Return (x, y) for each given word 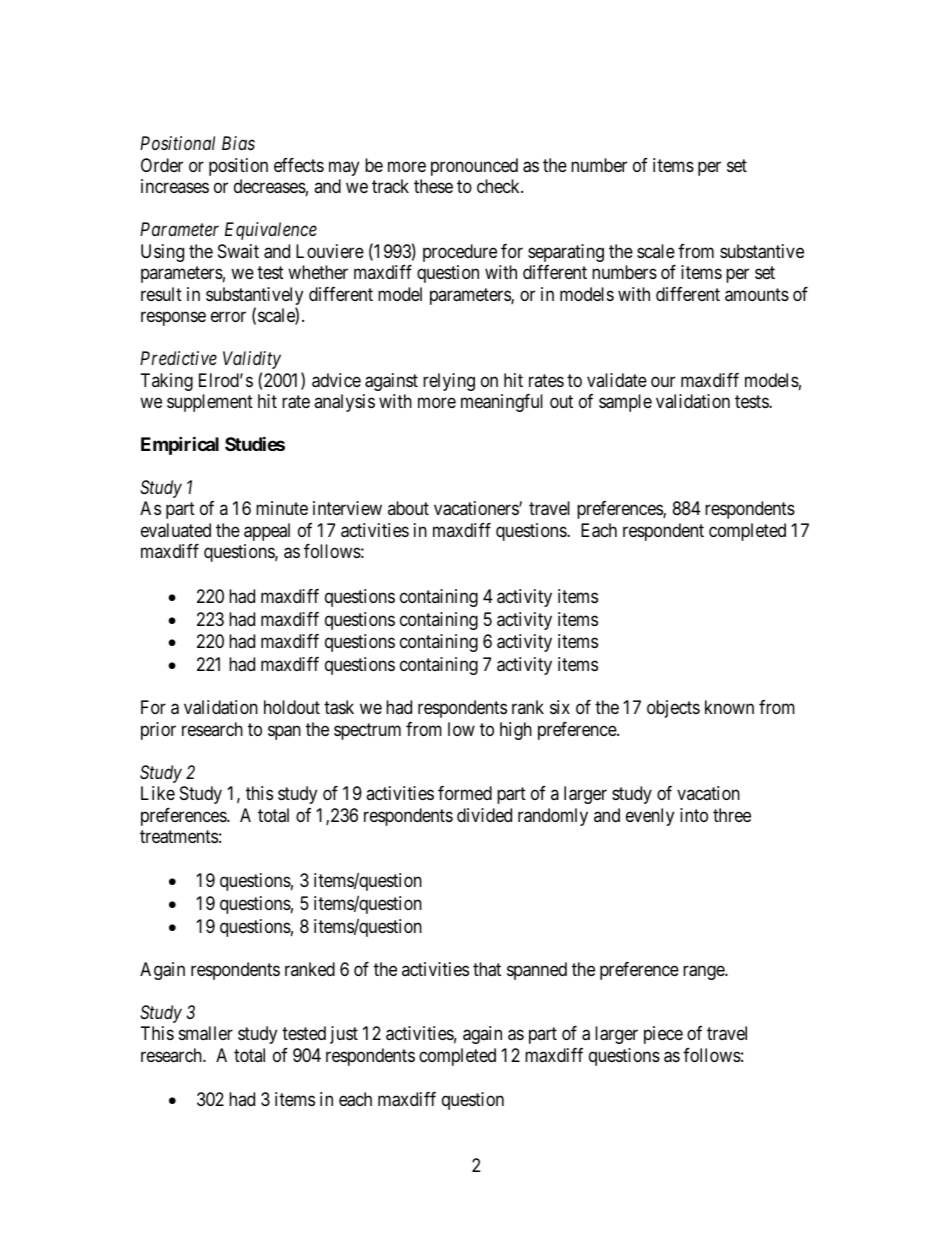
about (408, 508)
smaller (206, 1033)
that (487, 969)
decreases (270, 186)
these (433, 186)
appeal (267, 532)
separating (566, 253)
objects (673, 709)
